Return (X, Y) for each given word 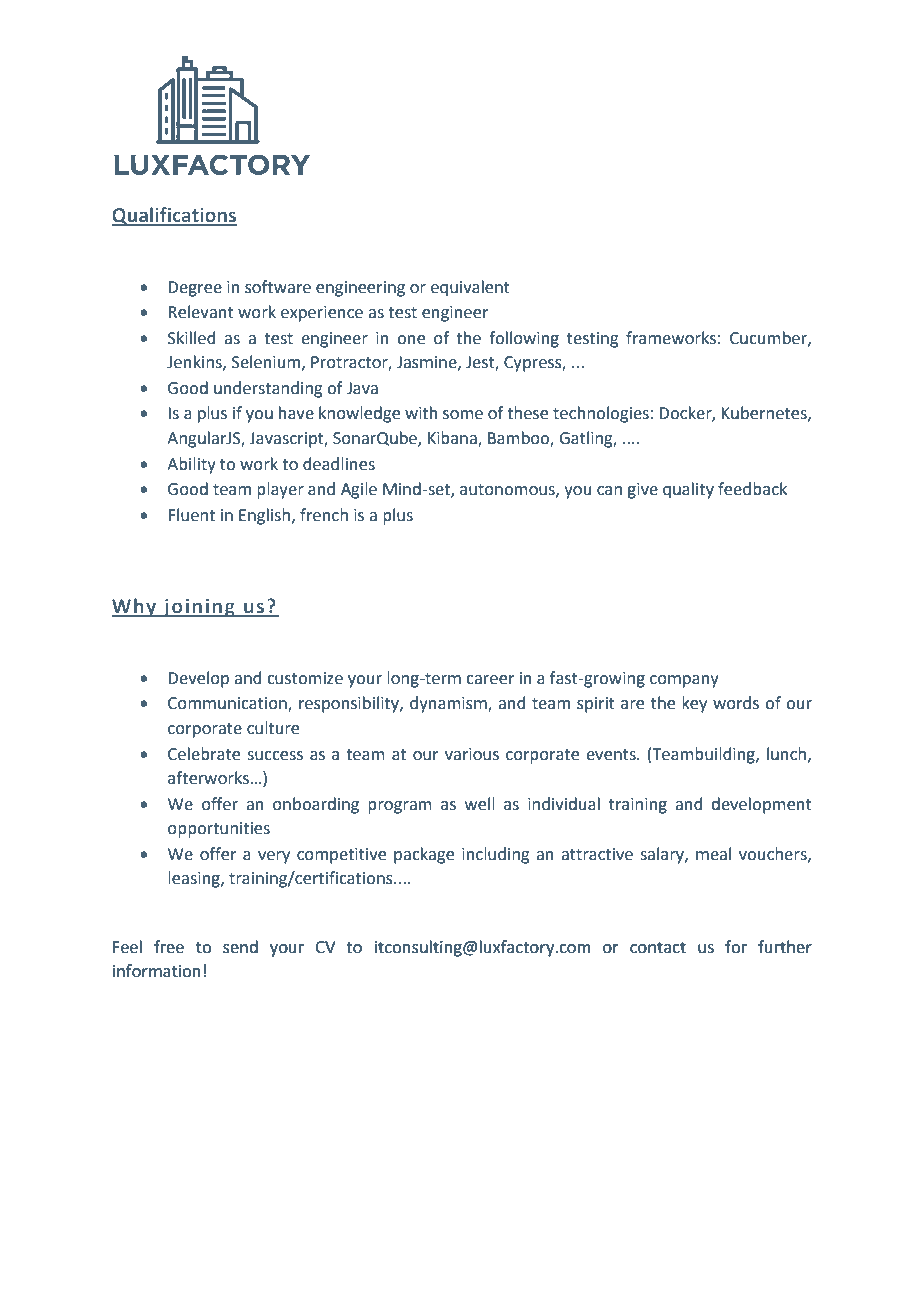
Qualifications (174, 216)
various (472, 754)
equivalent (470, 288)
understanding (268, 389)
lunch (788, 754)
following (524, 339)
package (424, 855)
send (240, 947)
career (490, 680)
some (463, 415)
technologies (601, 414)
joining (199, 608)
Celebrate (204, 754)
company (684, 681)
